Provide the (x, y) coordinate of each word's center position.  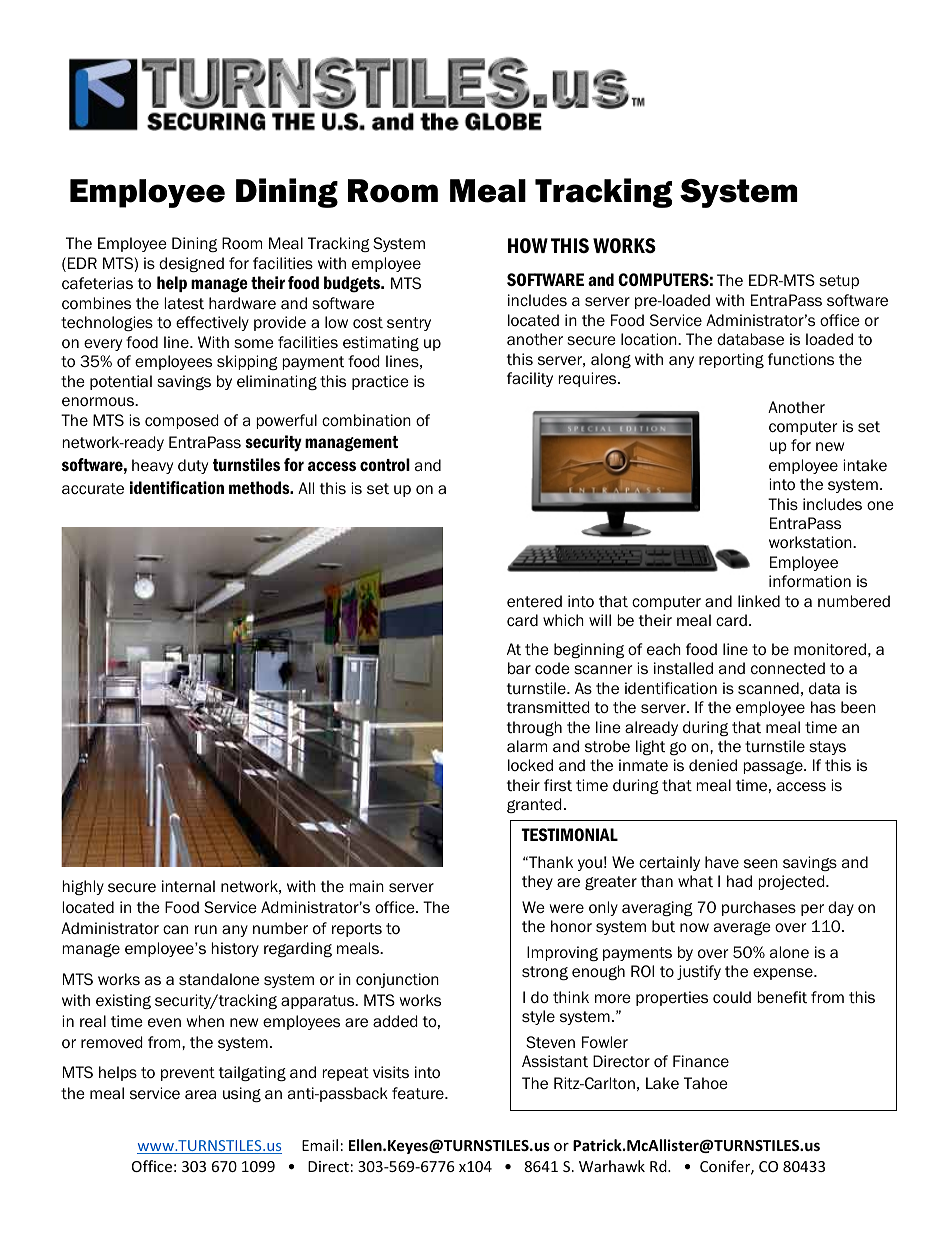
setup (839, 282)
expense (784, 974)
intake (865, 465)
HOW (528, 246)
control (385, 464)
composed (181, 421)
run (206, 929)
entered (534, 601)
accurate (93, 489)
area (200, 1094)
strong (545, 973)
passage (774, 767)
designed (191, 264)
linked (759, 601)
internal (188, 886)
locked (530, 765)
